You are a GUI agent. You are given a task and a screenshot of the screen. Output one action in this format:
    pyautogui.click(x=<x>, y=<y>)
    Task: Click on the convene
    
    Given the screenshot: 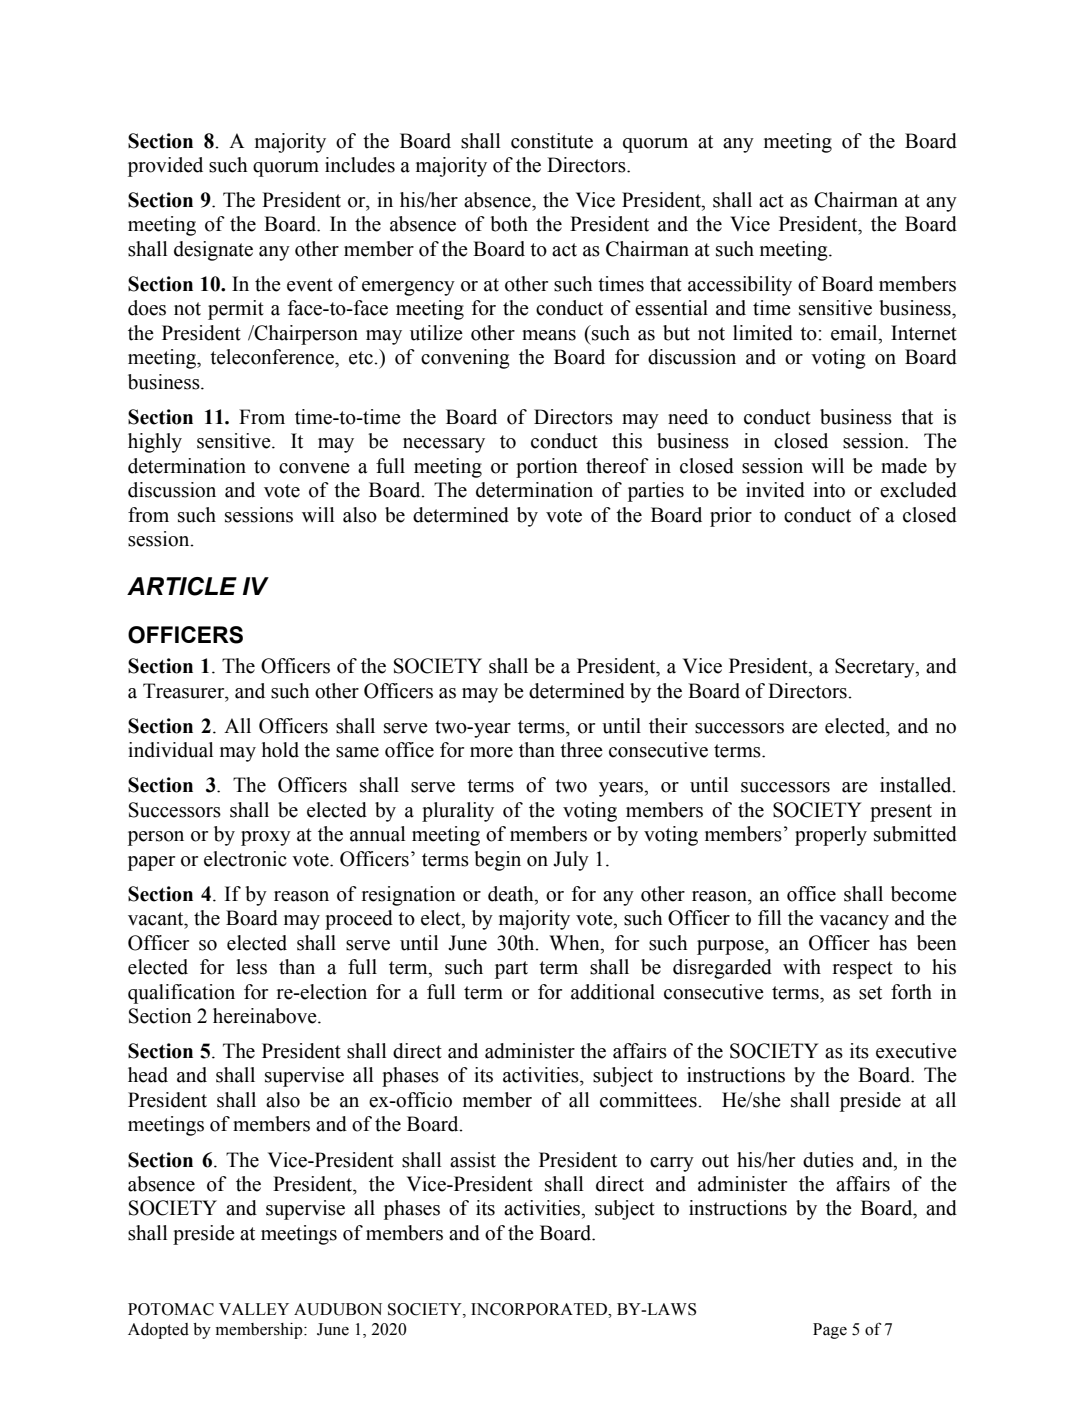 What is the action you would take?
    pyautogui.click(x=314, y=468)
